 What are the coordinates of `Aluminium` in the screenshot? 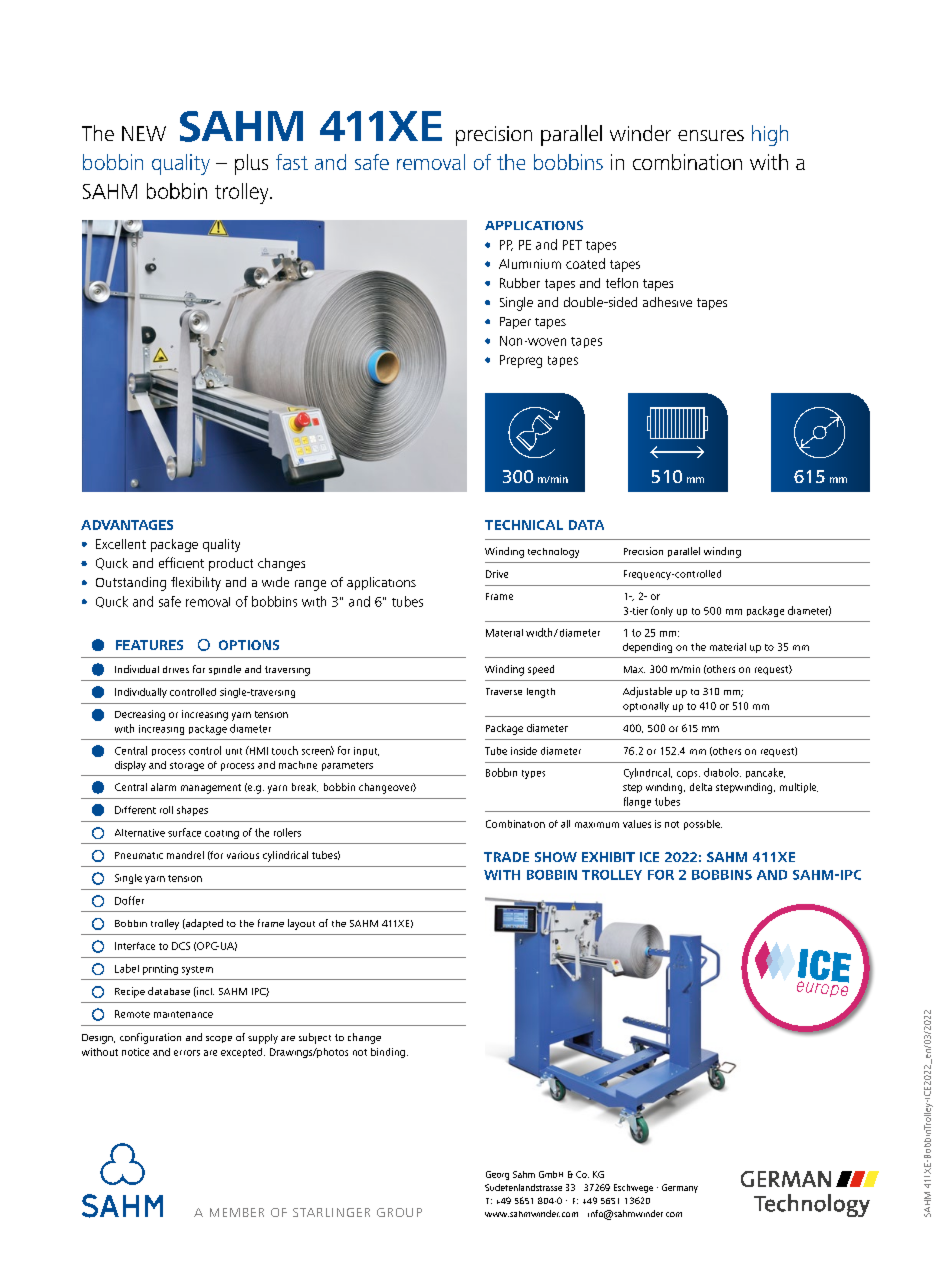 It's located at (530, 264).
